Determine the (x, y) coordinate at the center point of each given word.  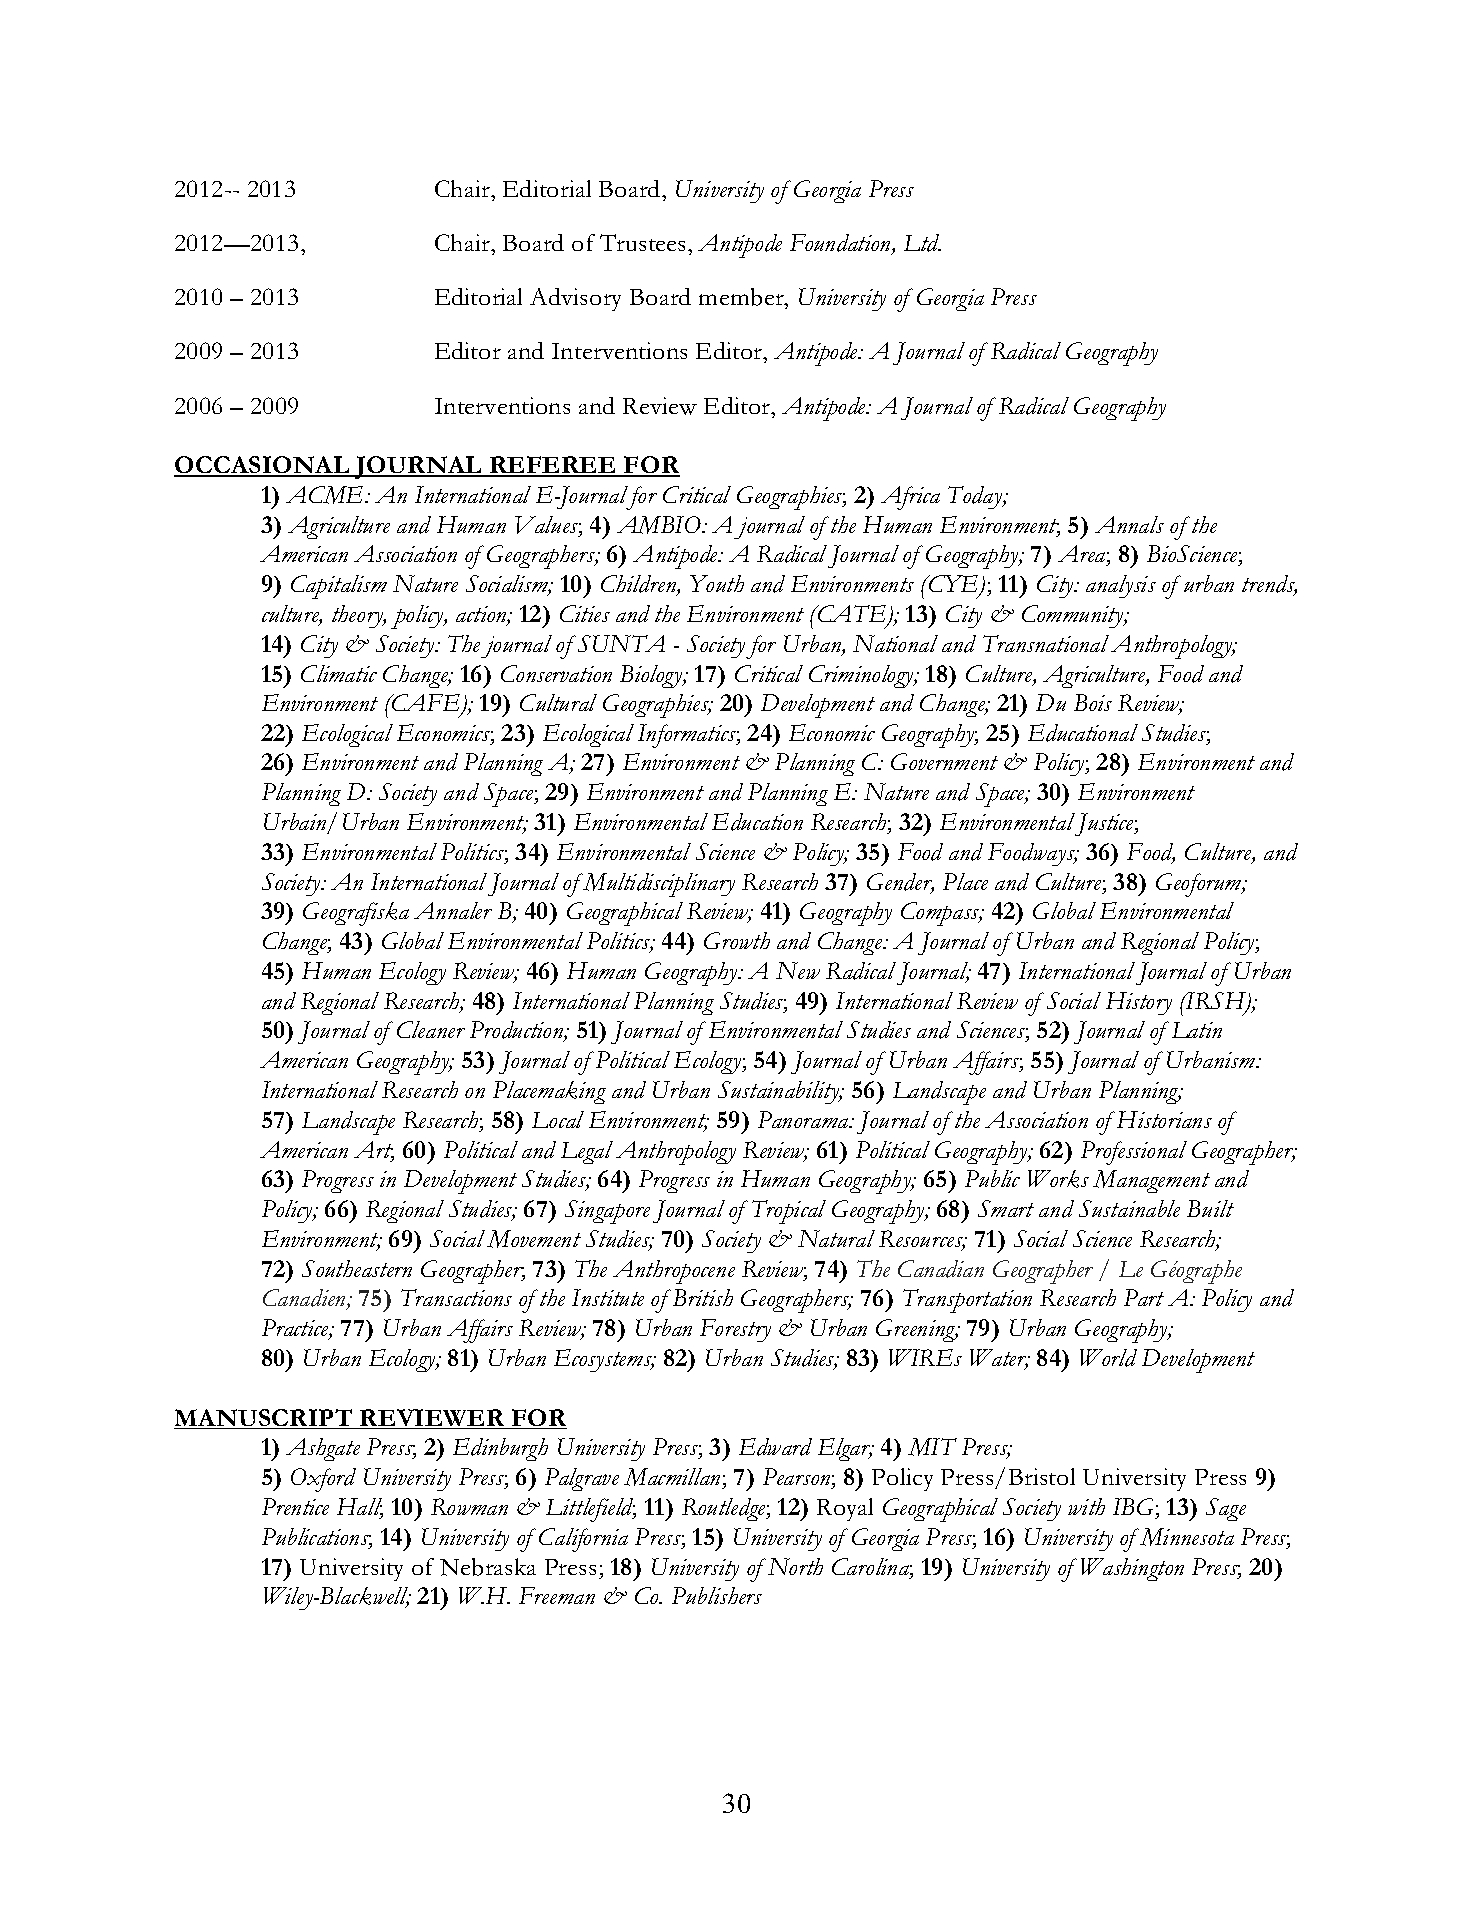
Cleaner (431, 1029)
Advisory (575, 299)
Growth (737, 940)
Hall (360, 1508)
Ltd (922, 243)
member (742, 298)
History (1139, 1003)
